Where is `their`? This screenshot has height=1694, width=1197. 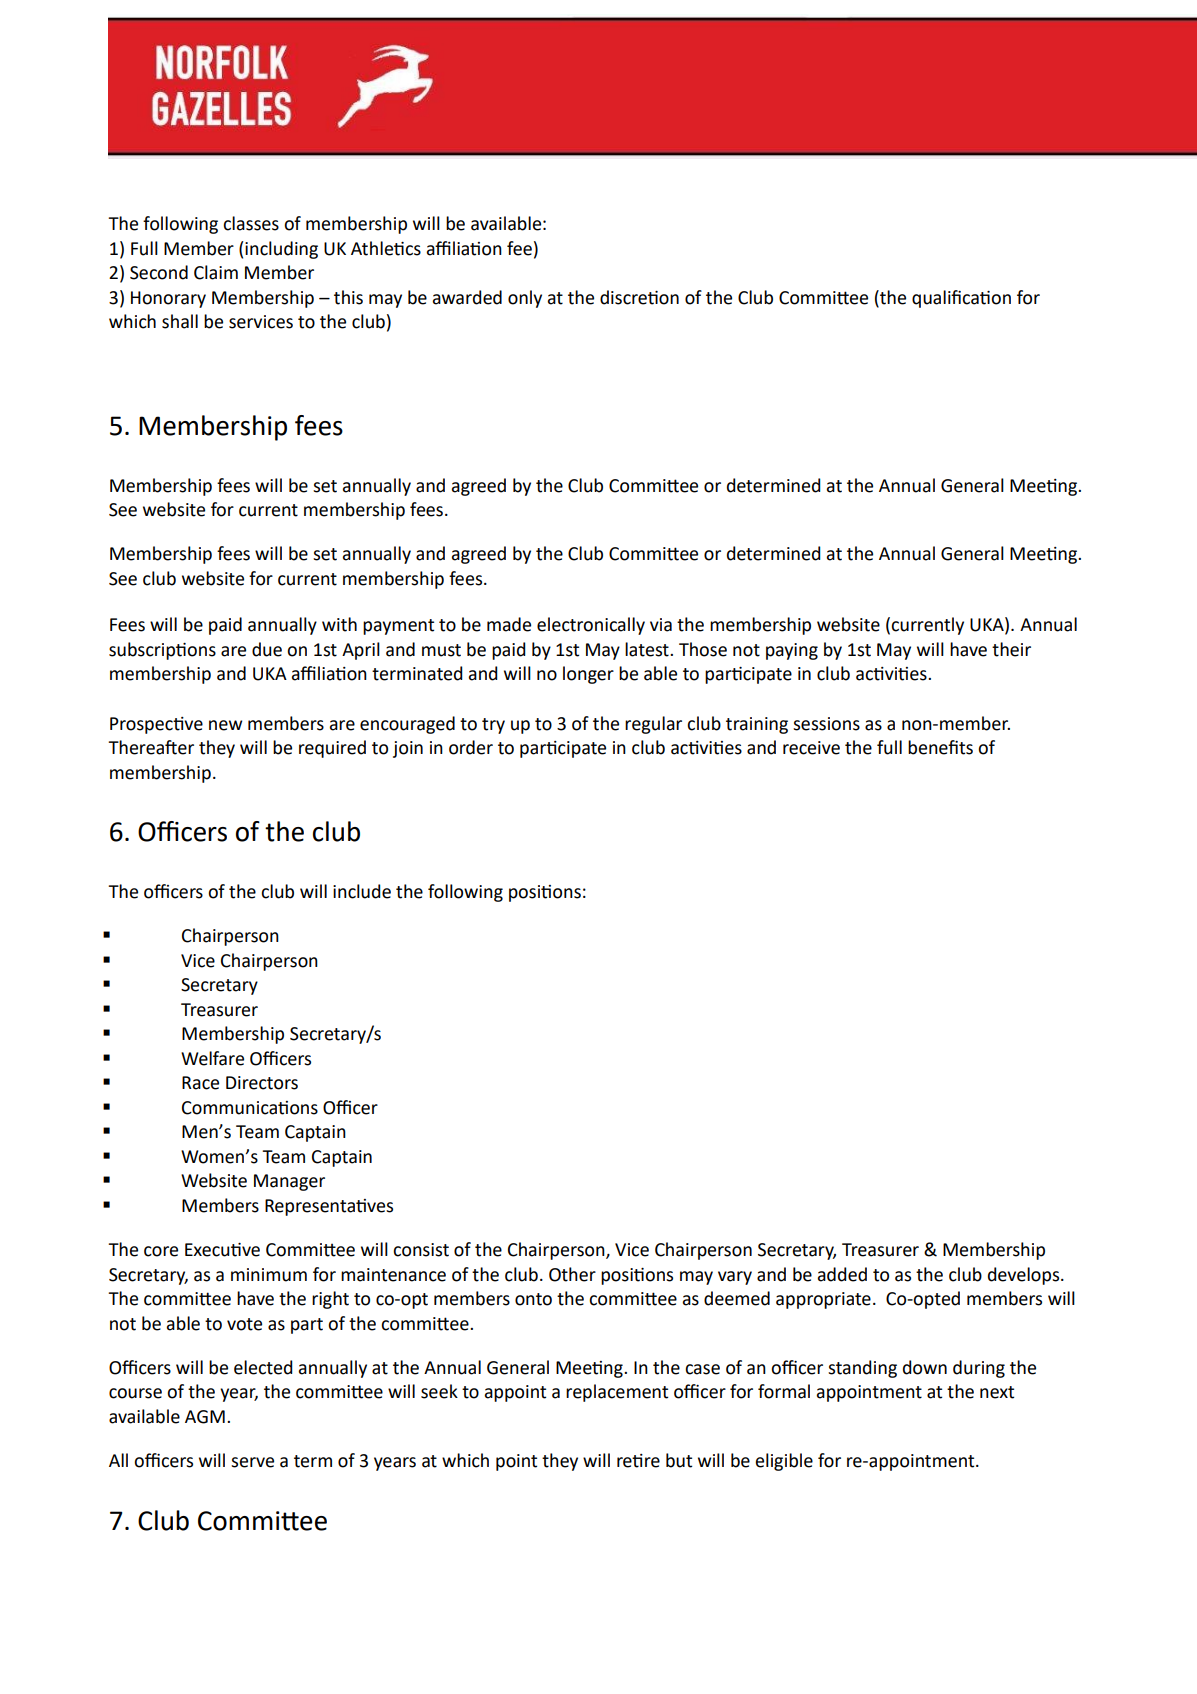
their is located at coordinates (1011, 649).
